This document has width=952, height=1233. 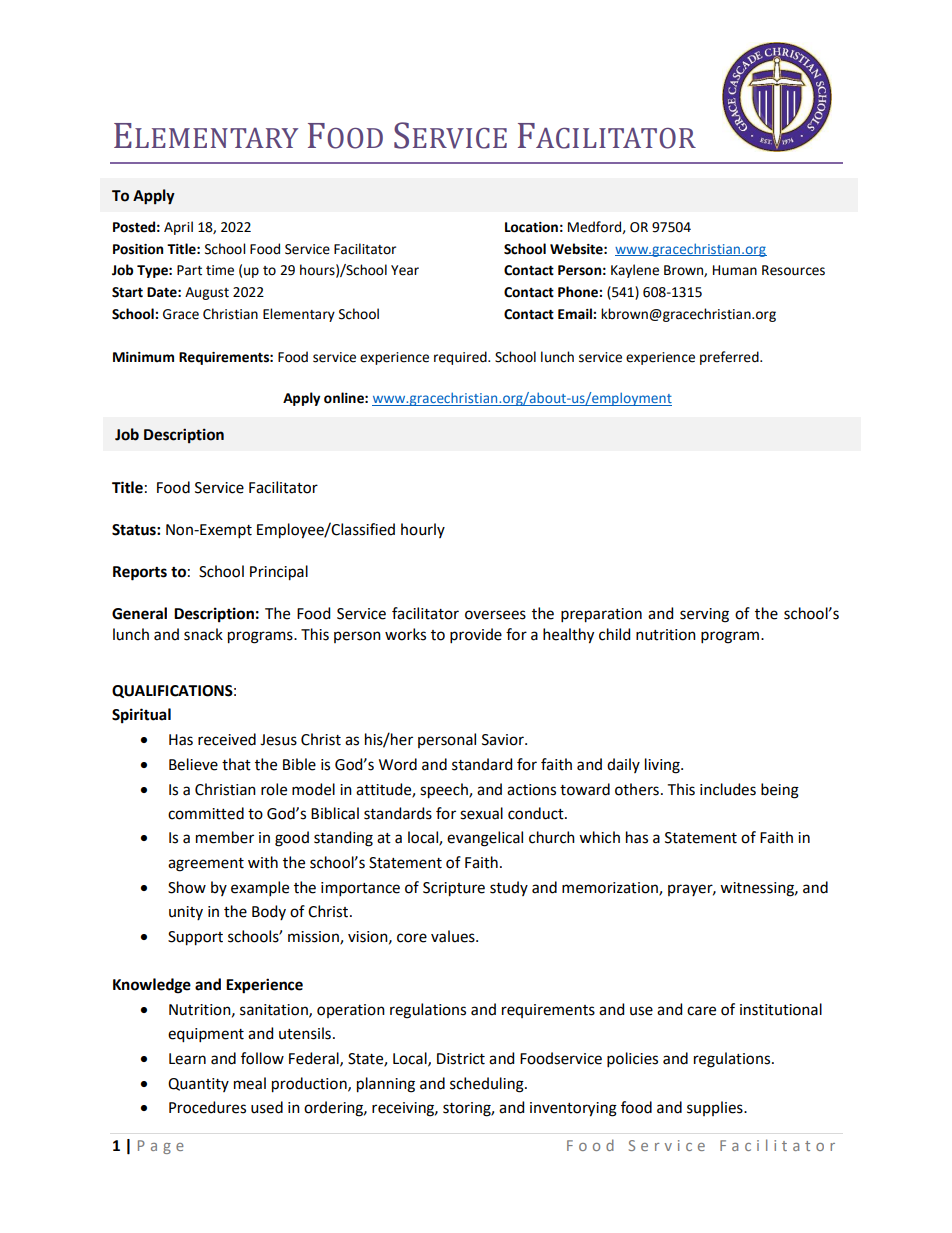 What do you see at coordinates (405, 270) in the document?
I see `Year` at bounding box center [405, 270].
